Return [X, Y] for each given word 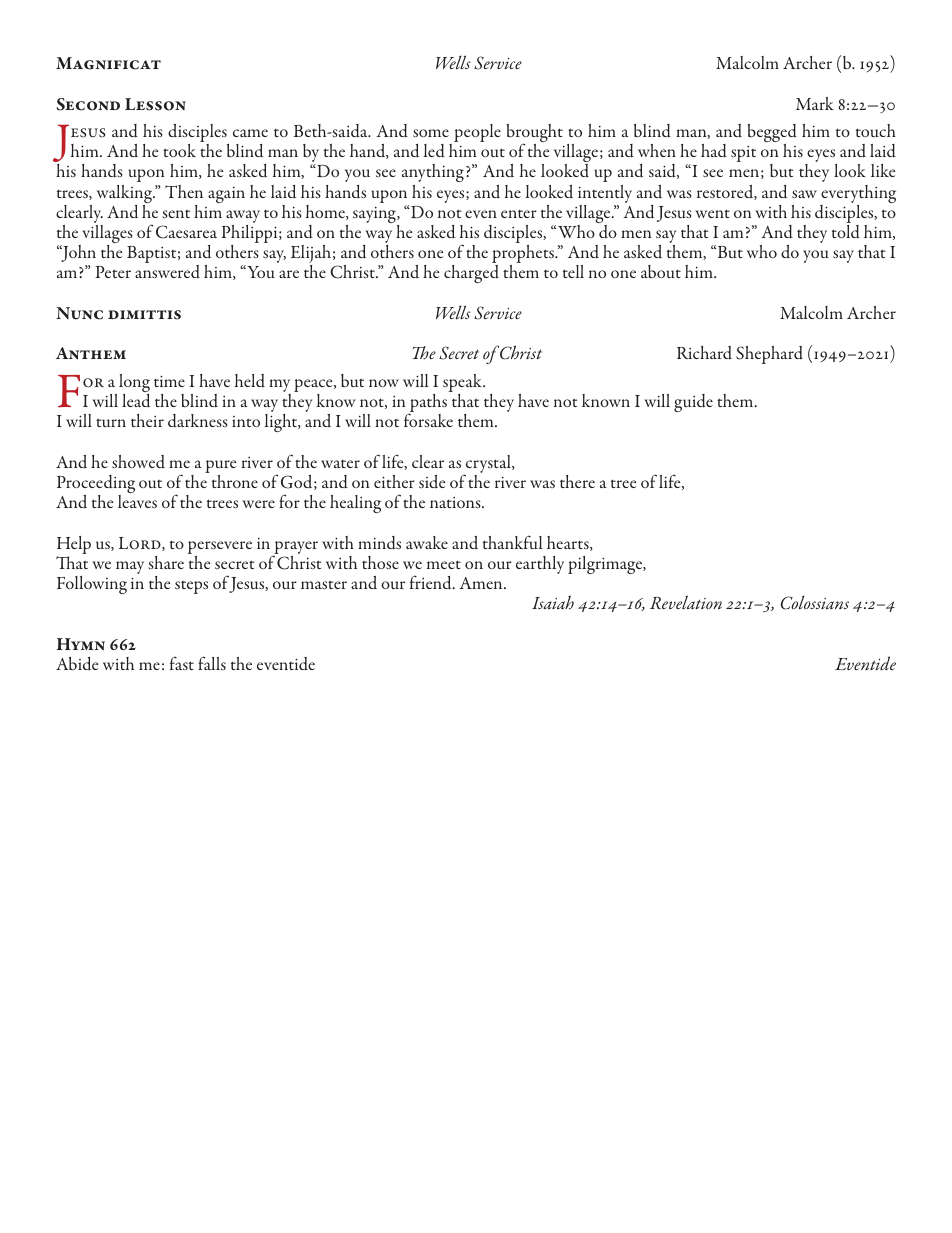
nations [456, 502]
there [577, 481]
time [169, 381]
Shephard [769, 355]
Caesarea [186, 232]
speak [463, 384]
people [477, 133]
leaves [137, 501]
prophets [524, 255]
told [846, 232]
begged [772, 134]
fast [182, 663]
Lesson [155, 104]
